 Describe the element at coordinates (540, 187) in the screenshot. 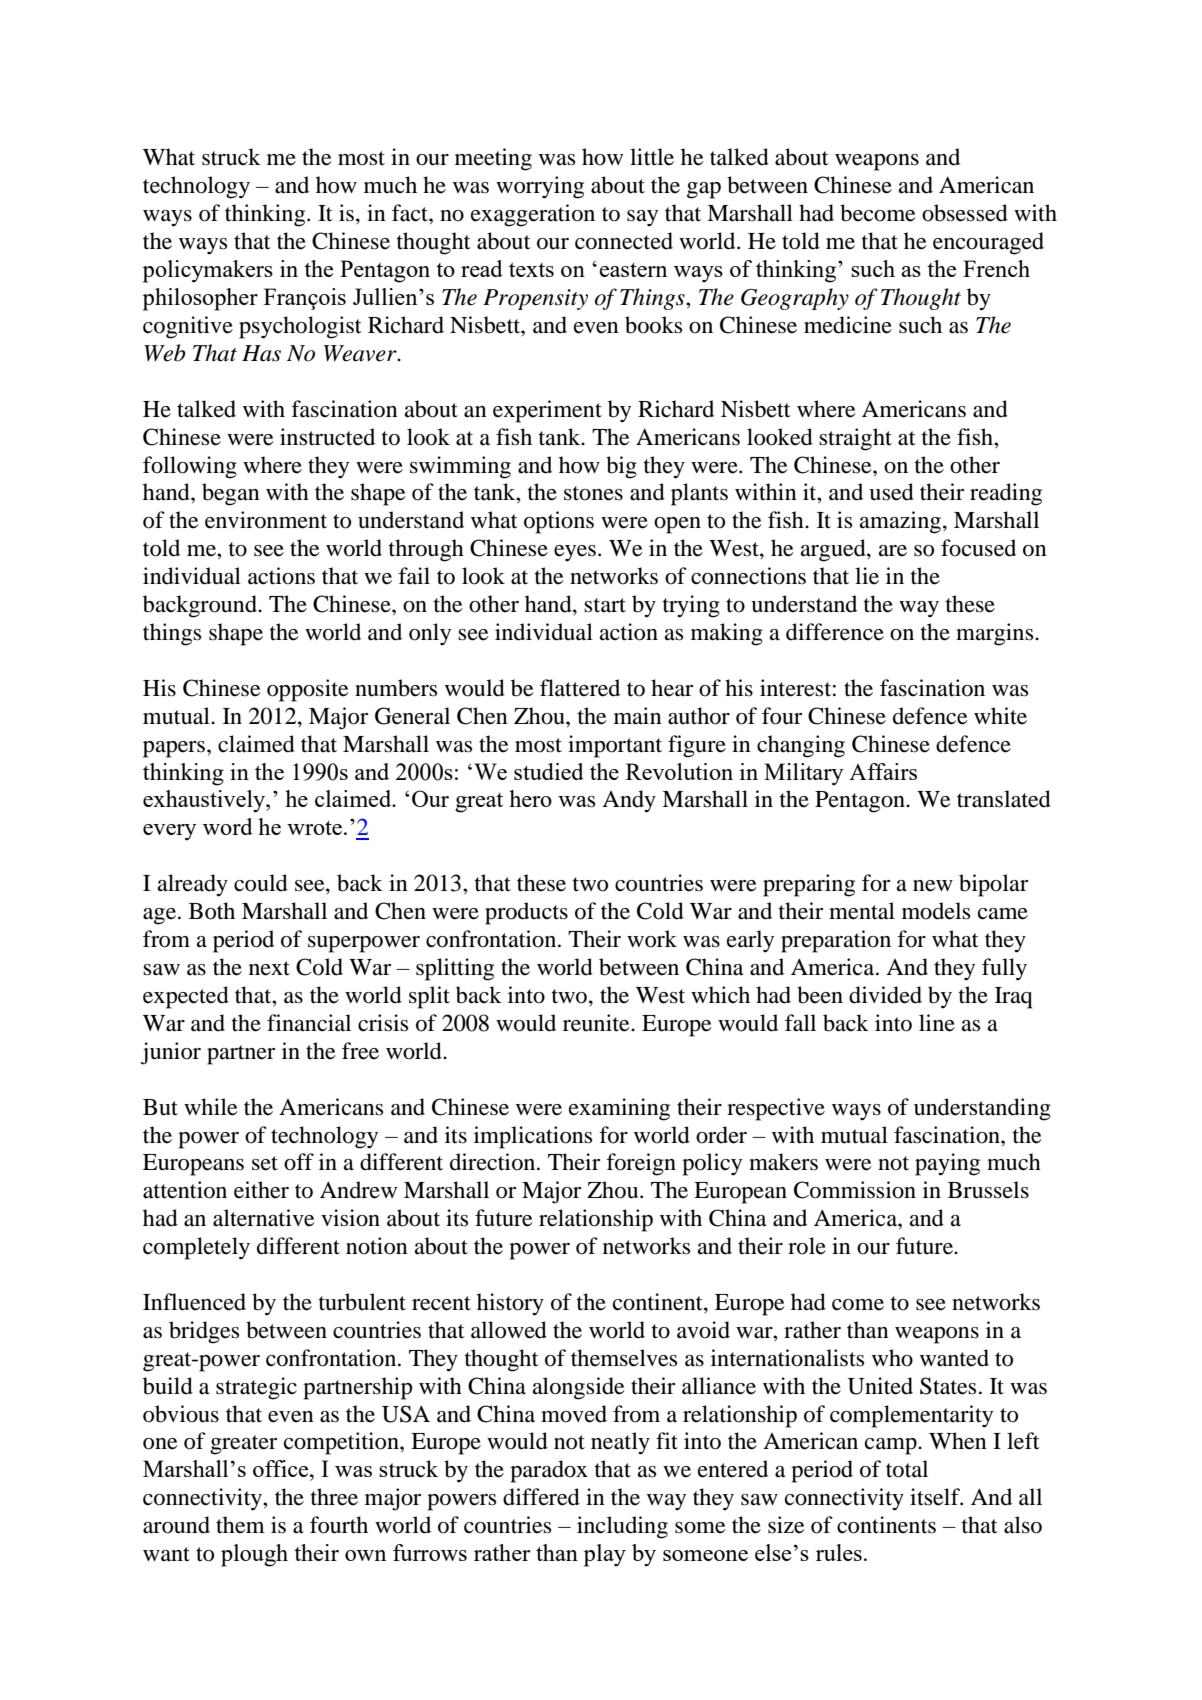

I see `worrying` at that location.
